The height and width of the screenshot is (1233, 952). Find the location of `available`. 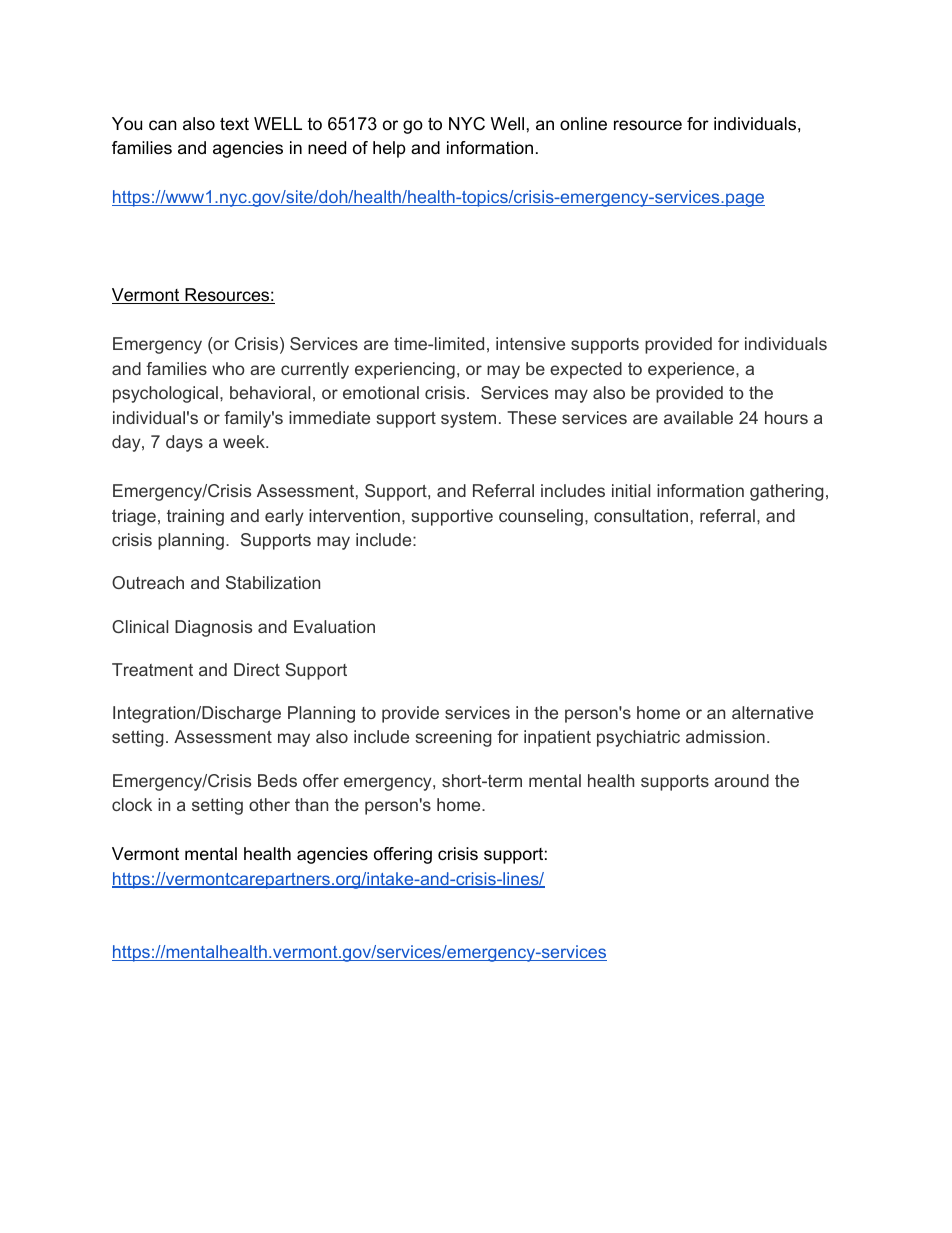

available is located at coordinates (698, 417).
